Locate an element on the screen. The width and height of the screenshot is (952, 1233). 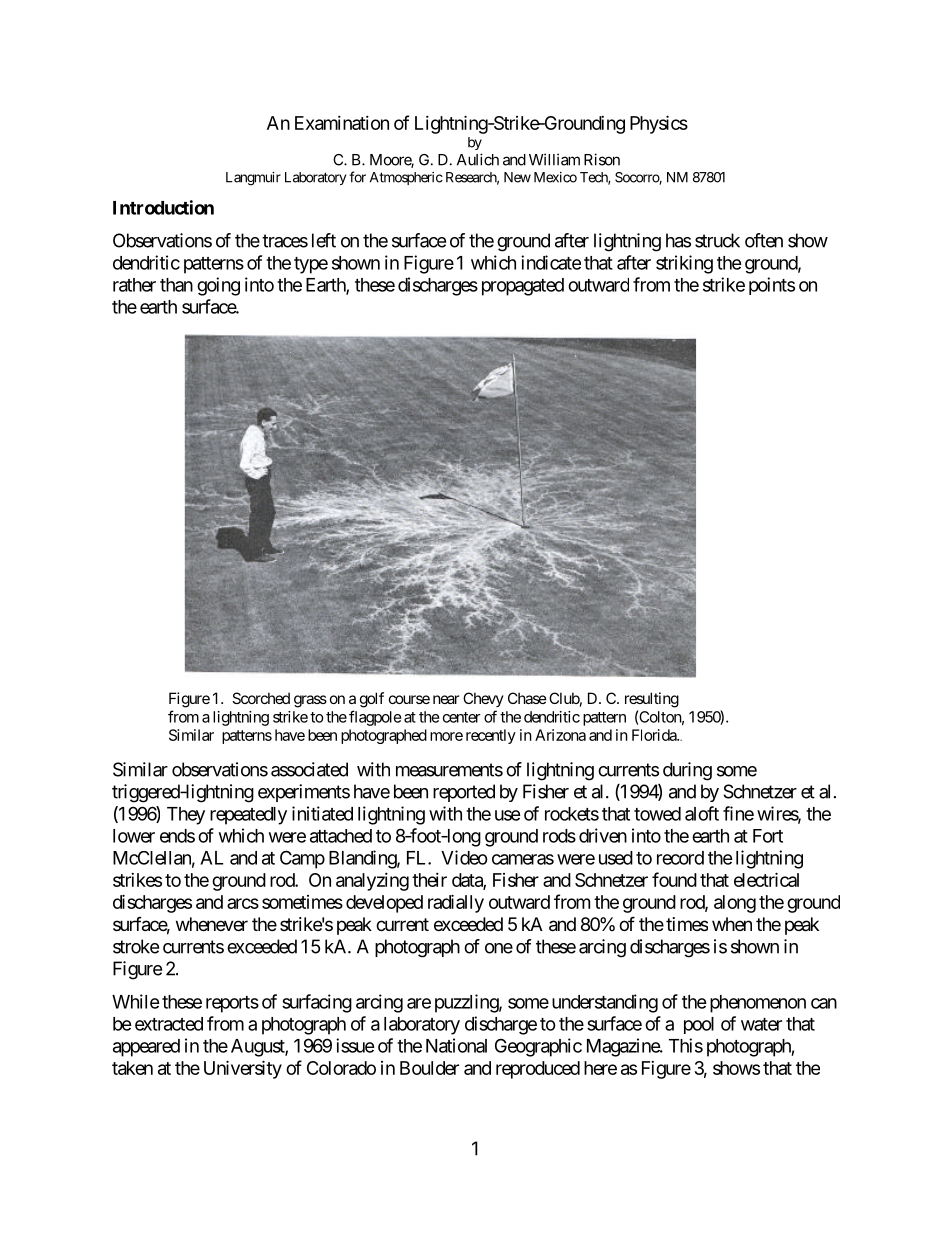
Chevy is located at coordinates (483, 699).
